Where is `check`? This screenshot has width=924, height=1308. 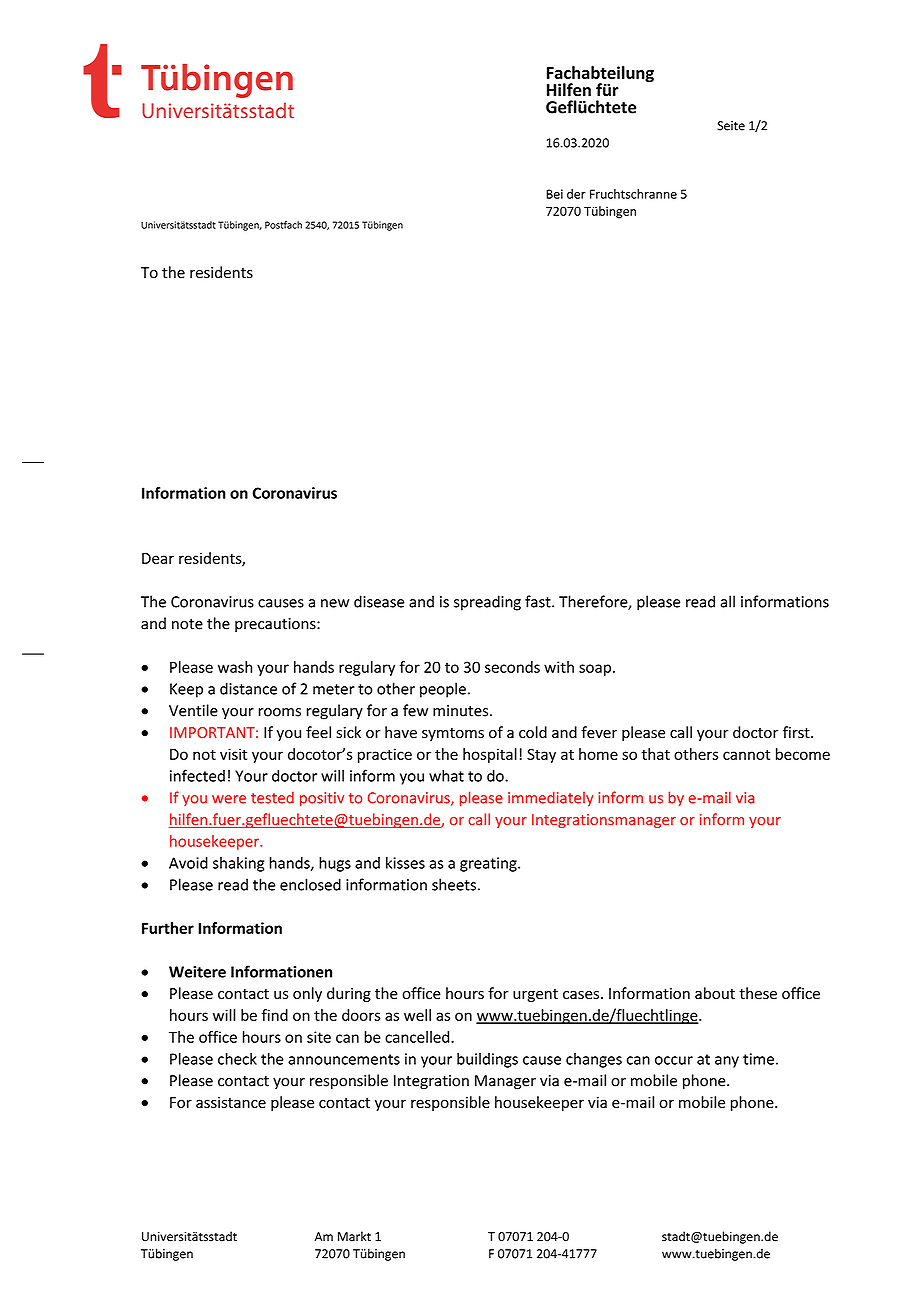
check is located at coordinates (237, 1059).
